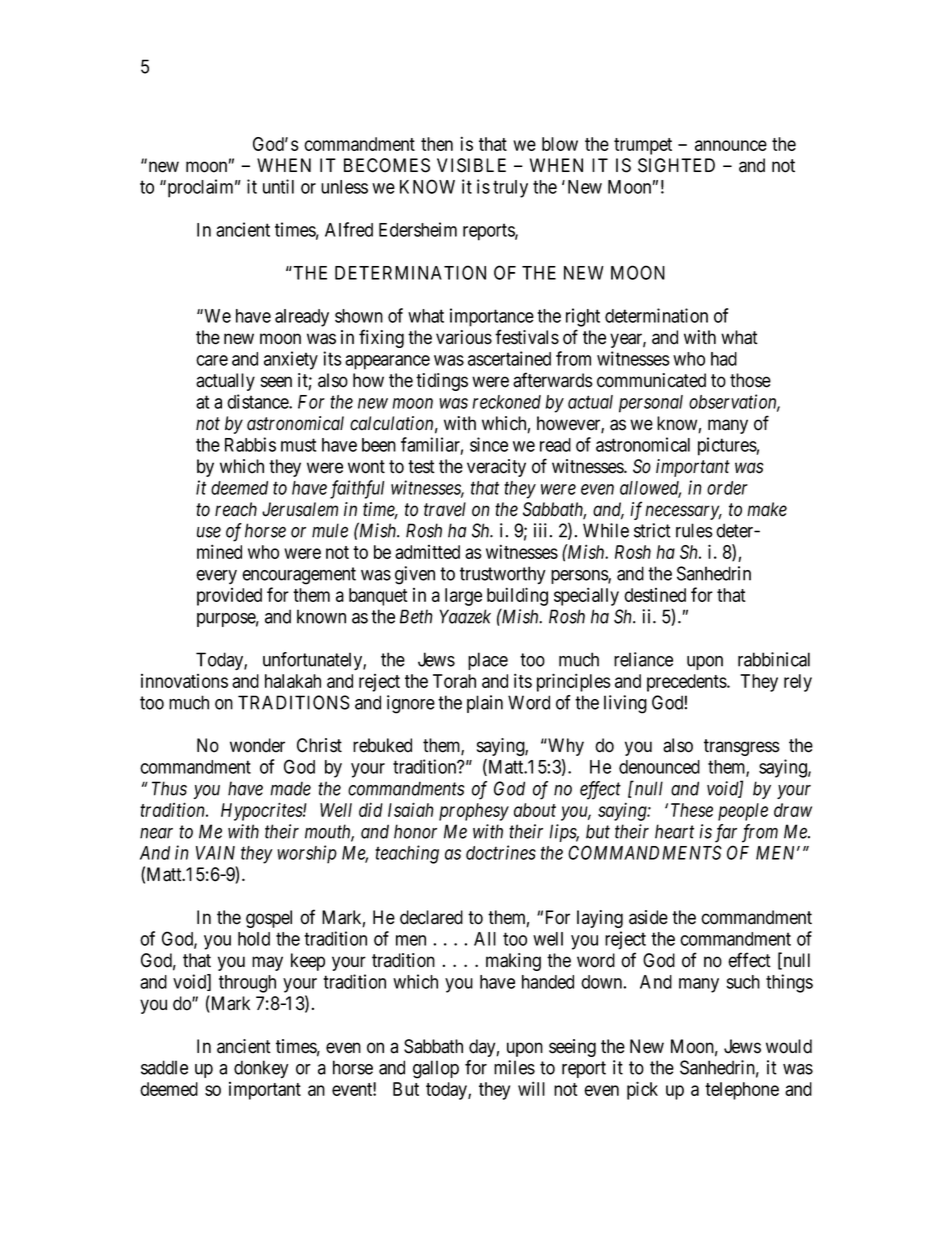 The image size is (952, 1233). I want to click on large, so click(463, 597).
